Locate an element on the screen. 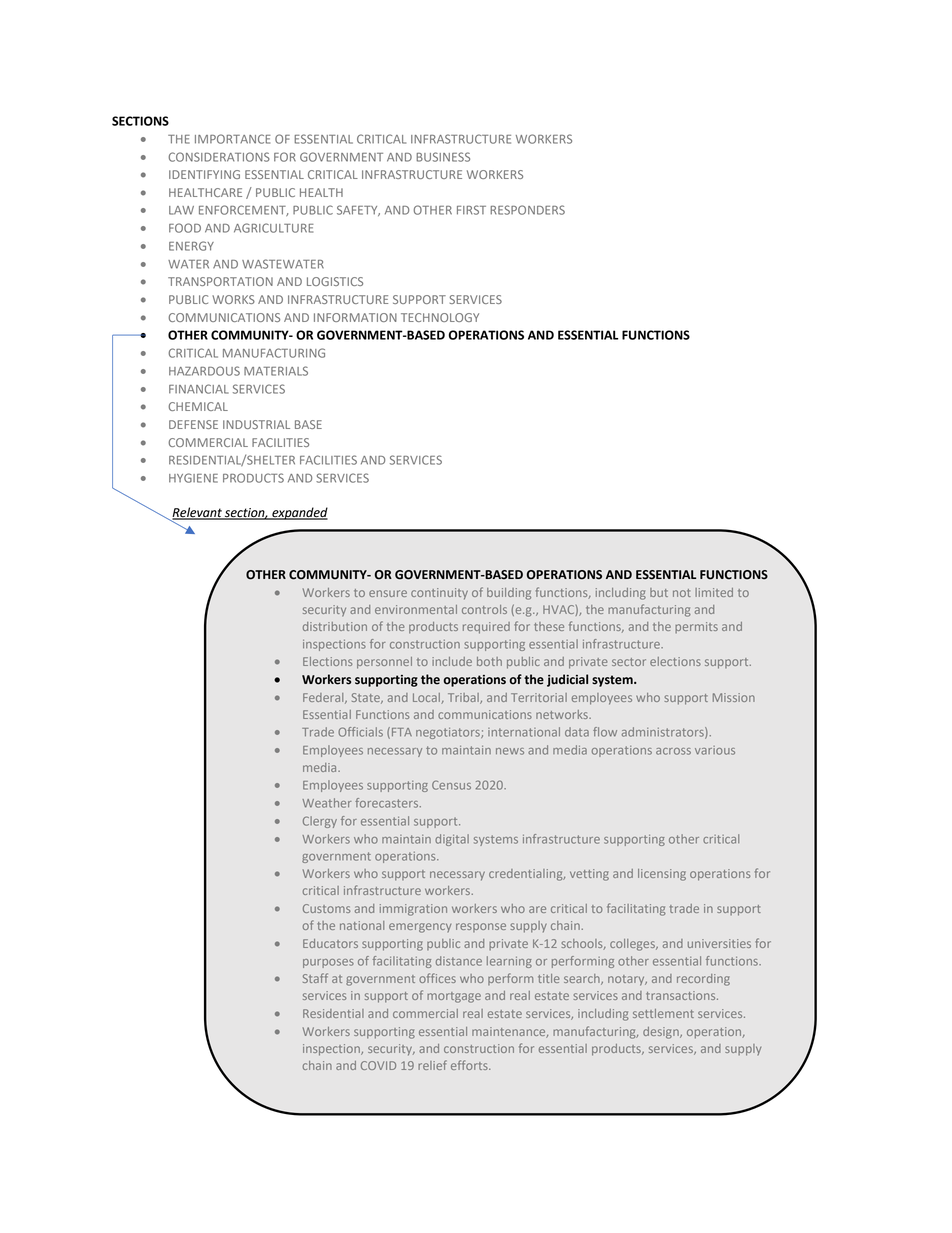 The image size is (952, 1233). efforts is located at coordinates (470, 1065).
